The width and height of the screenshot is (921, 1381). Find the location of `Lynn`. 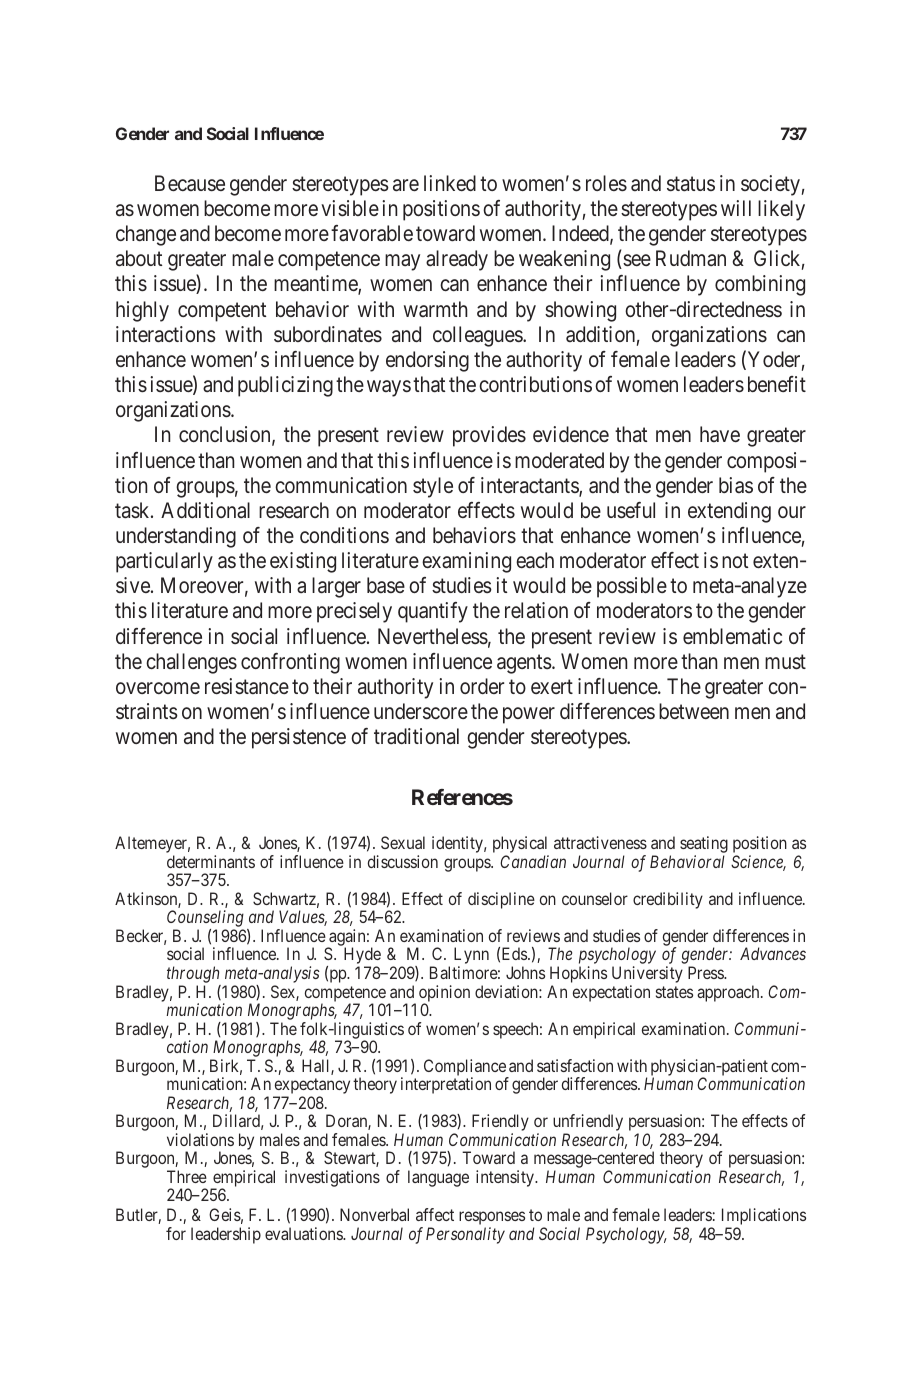

Lynn is located at coordinates (471, 957).
